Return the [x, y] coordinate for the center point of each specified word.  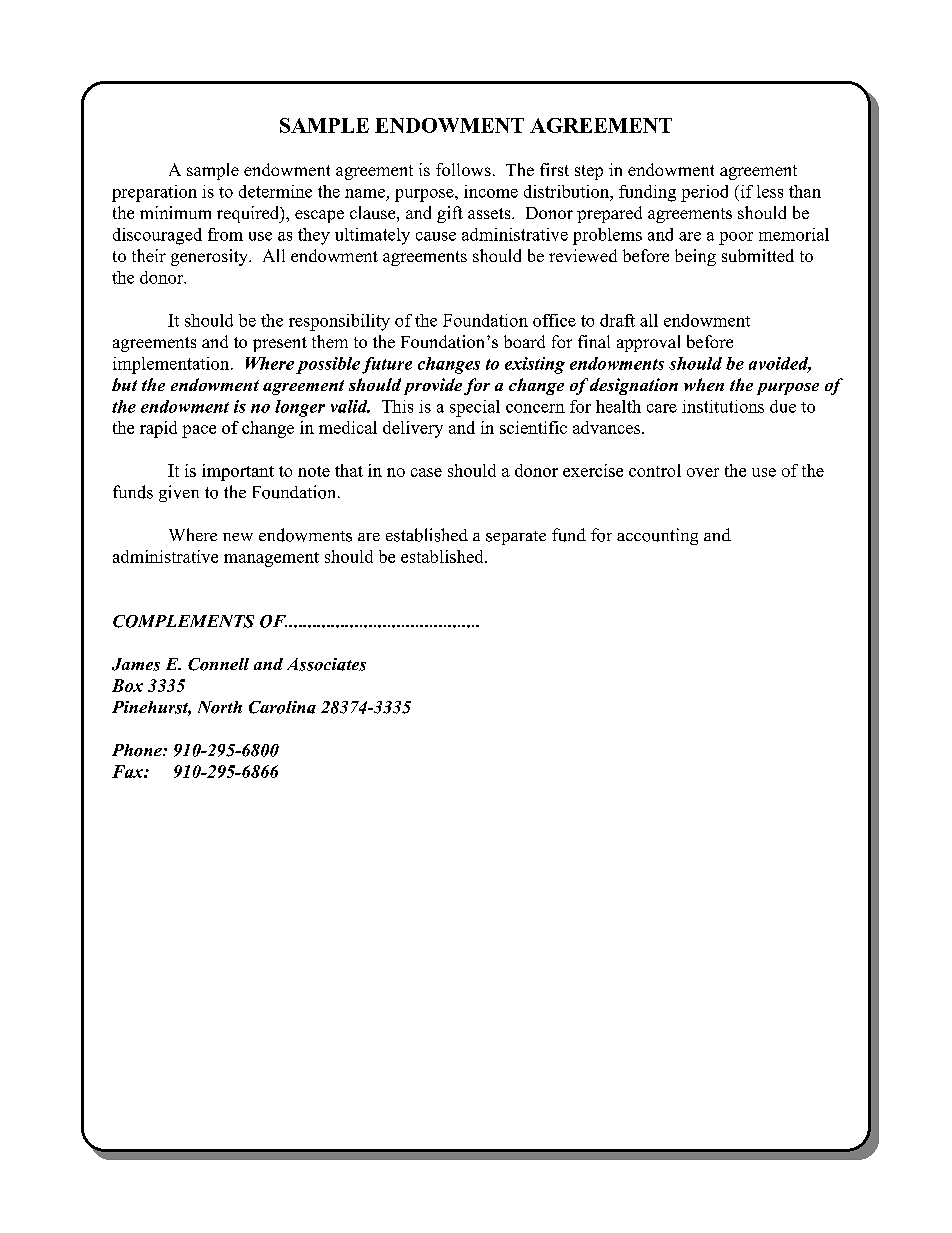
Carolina [282, 707]
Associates [326, 664]
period [704, 193]
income [491, 191]
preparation [154, 193]
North [220, 707]
